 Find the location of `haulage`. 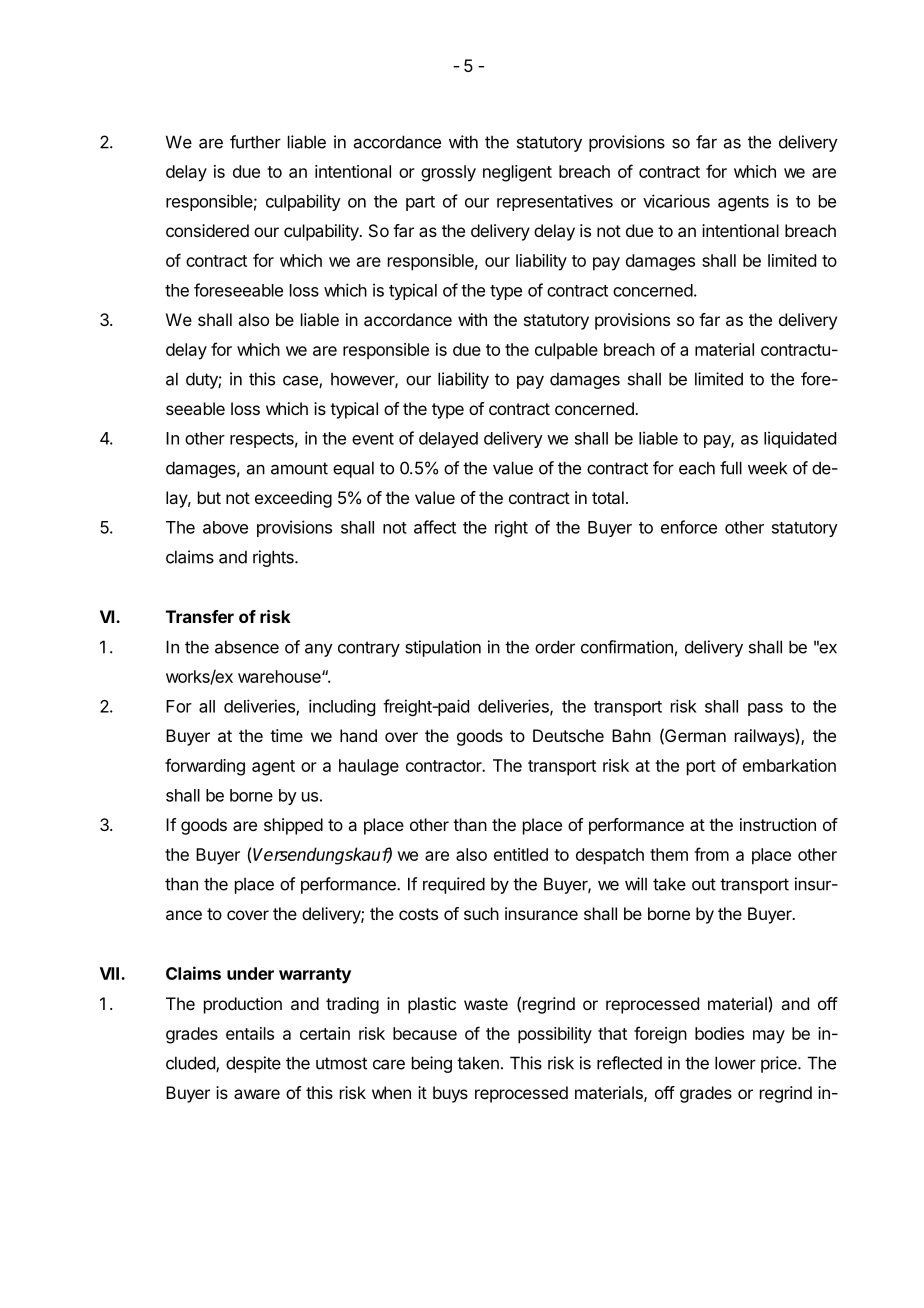

haulage is located at coordinates (369, 767).
